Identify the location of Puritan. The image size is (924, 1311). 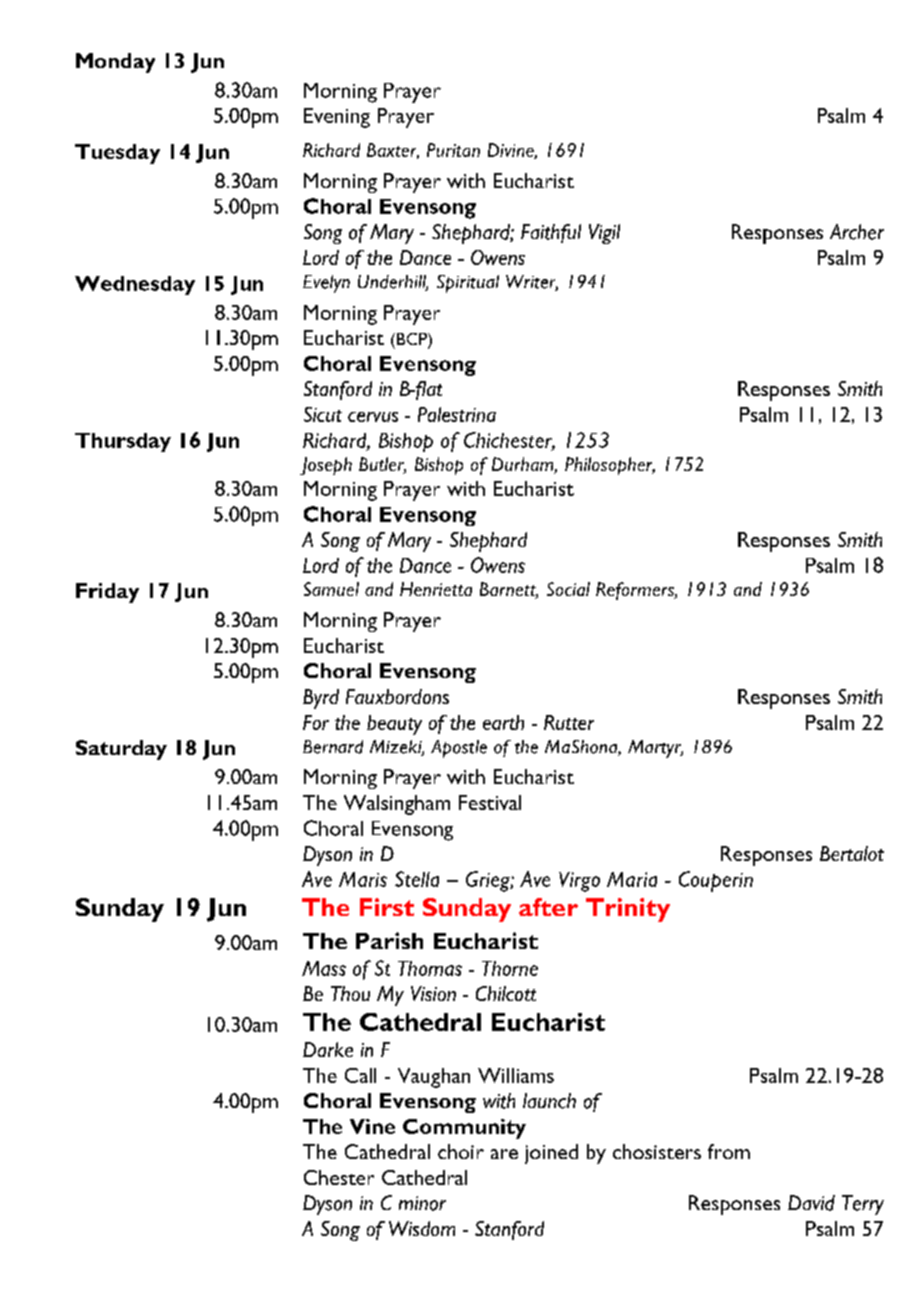
(453, 150).
